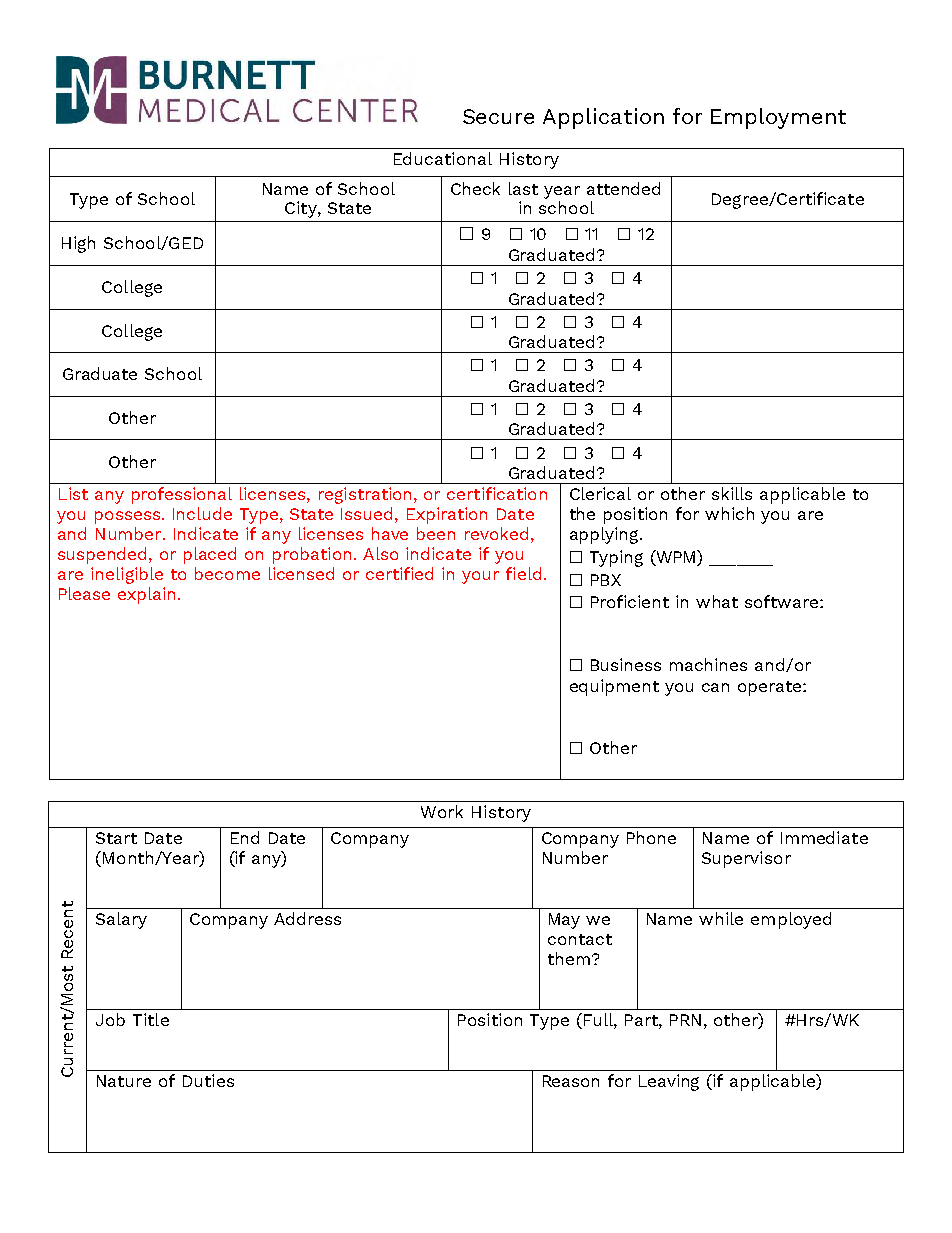 The height and width of the image is (1233, 952). I want to click on Title, so click(151, 1019).
